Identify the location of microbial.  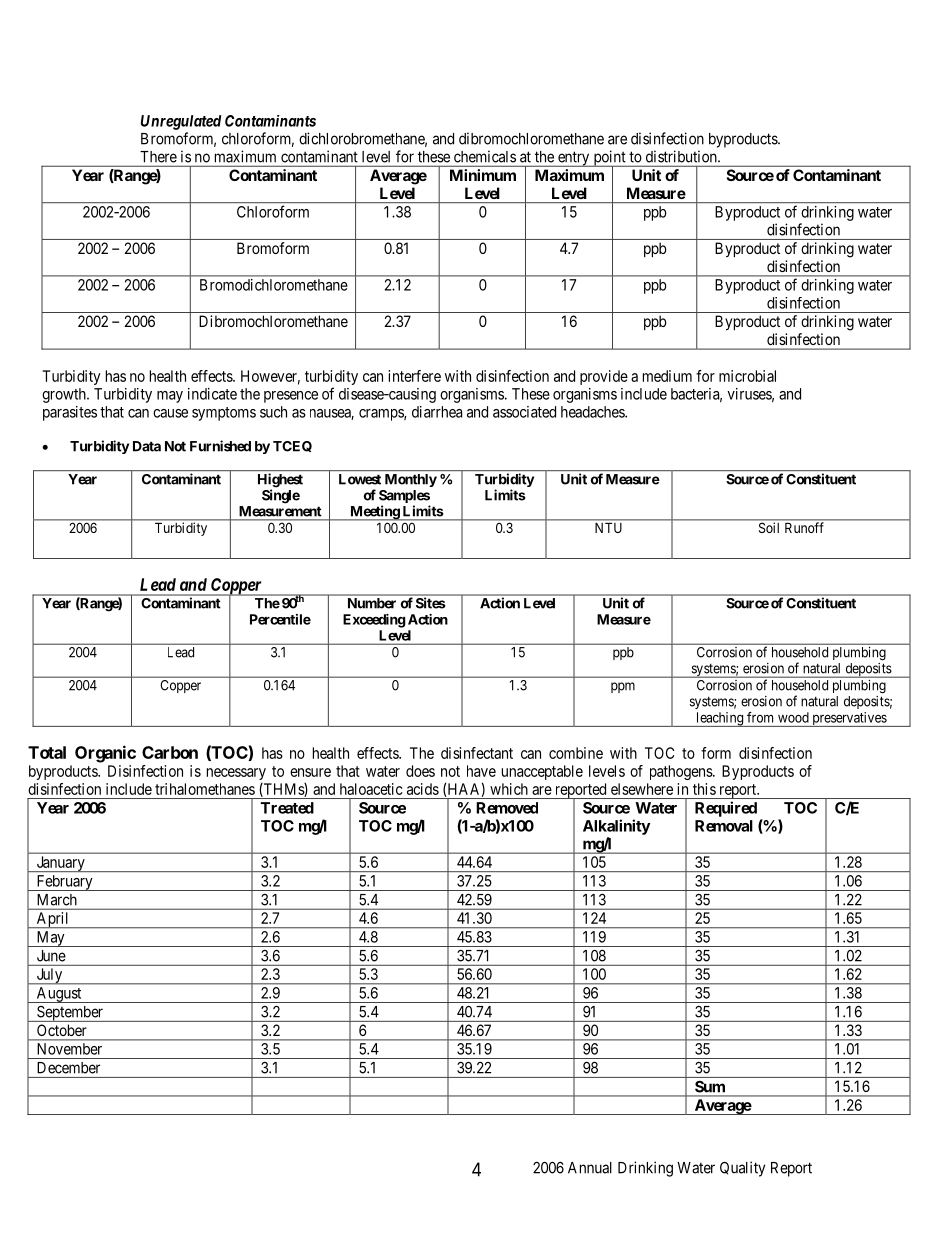
(747, 376).
